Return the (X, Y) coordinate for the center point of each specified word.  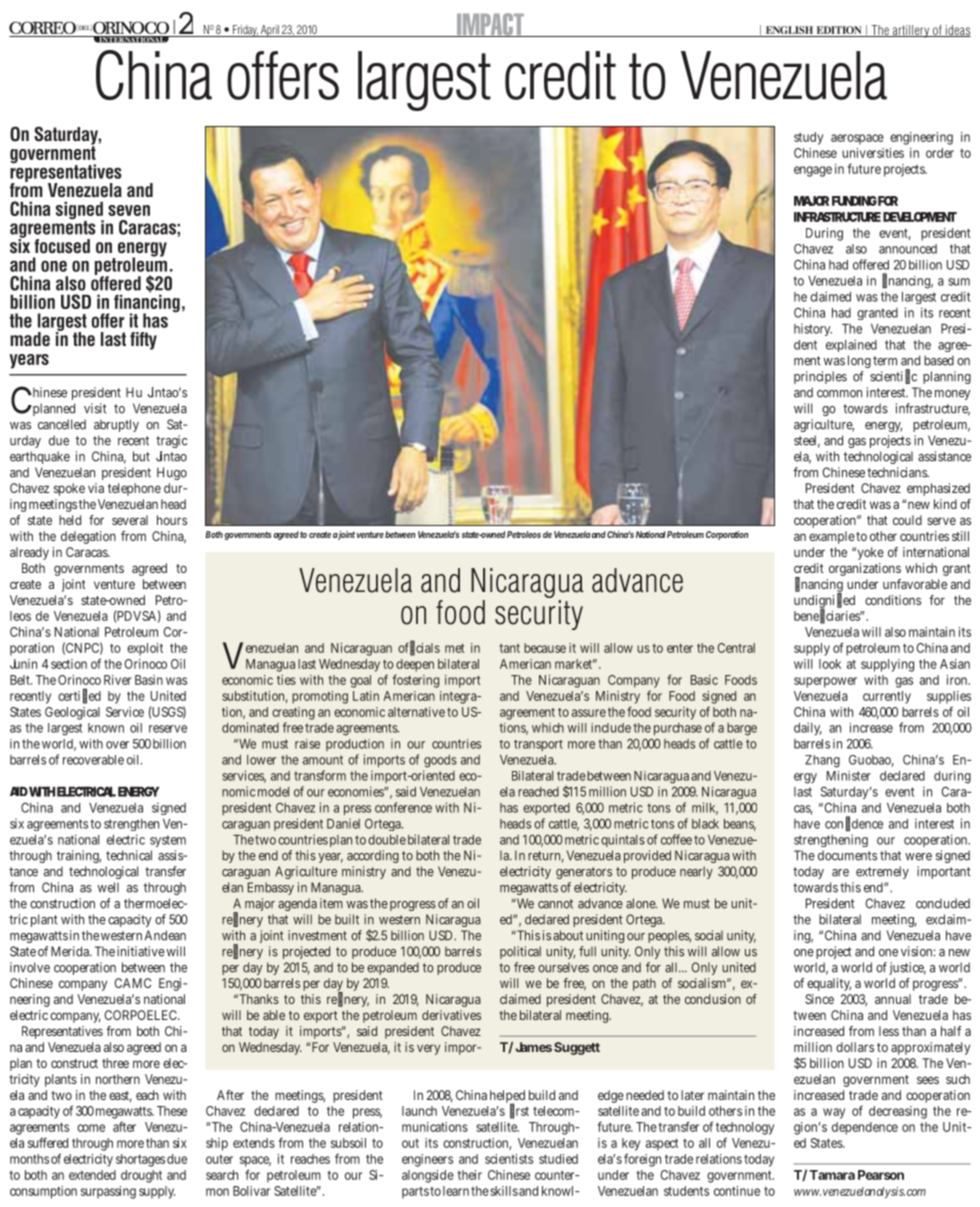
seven (129, 210)
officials (419, 647)
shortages (140, 1160)
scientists (509, 1159)
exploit (145, 649)
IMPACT (490, 25)
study (808, 138)
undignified (824, 602)
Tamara (832, 1175)
